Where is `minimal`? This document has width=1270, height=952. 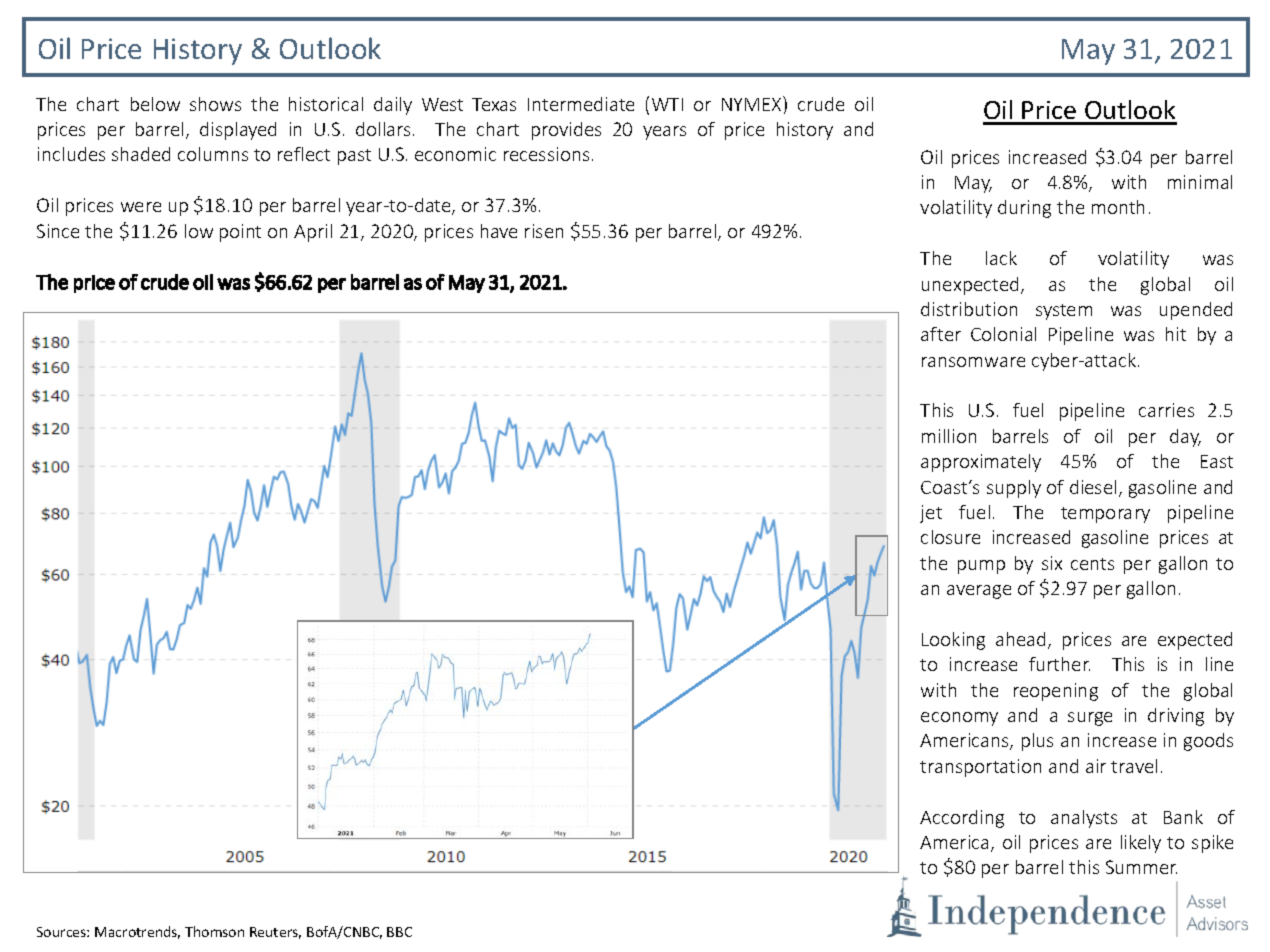 minimal is located at coordinates (1200, 182).
